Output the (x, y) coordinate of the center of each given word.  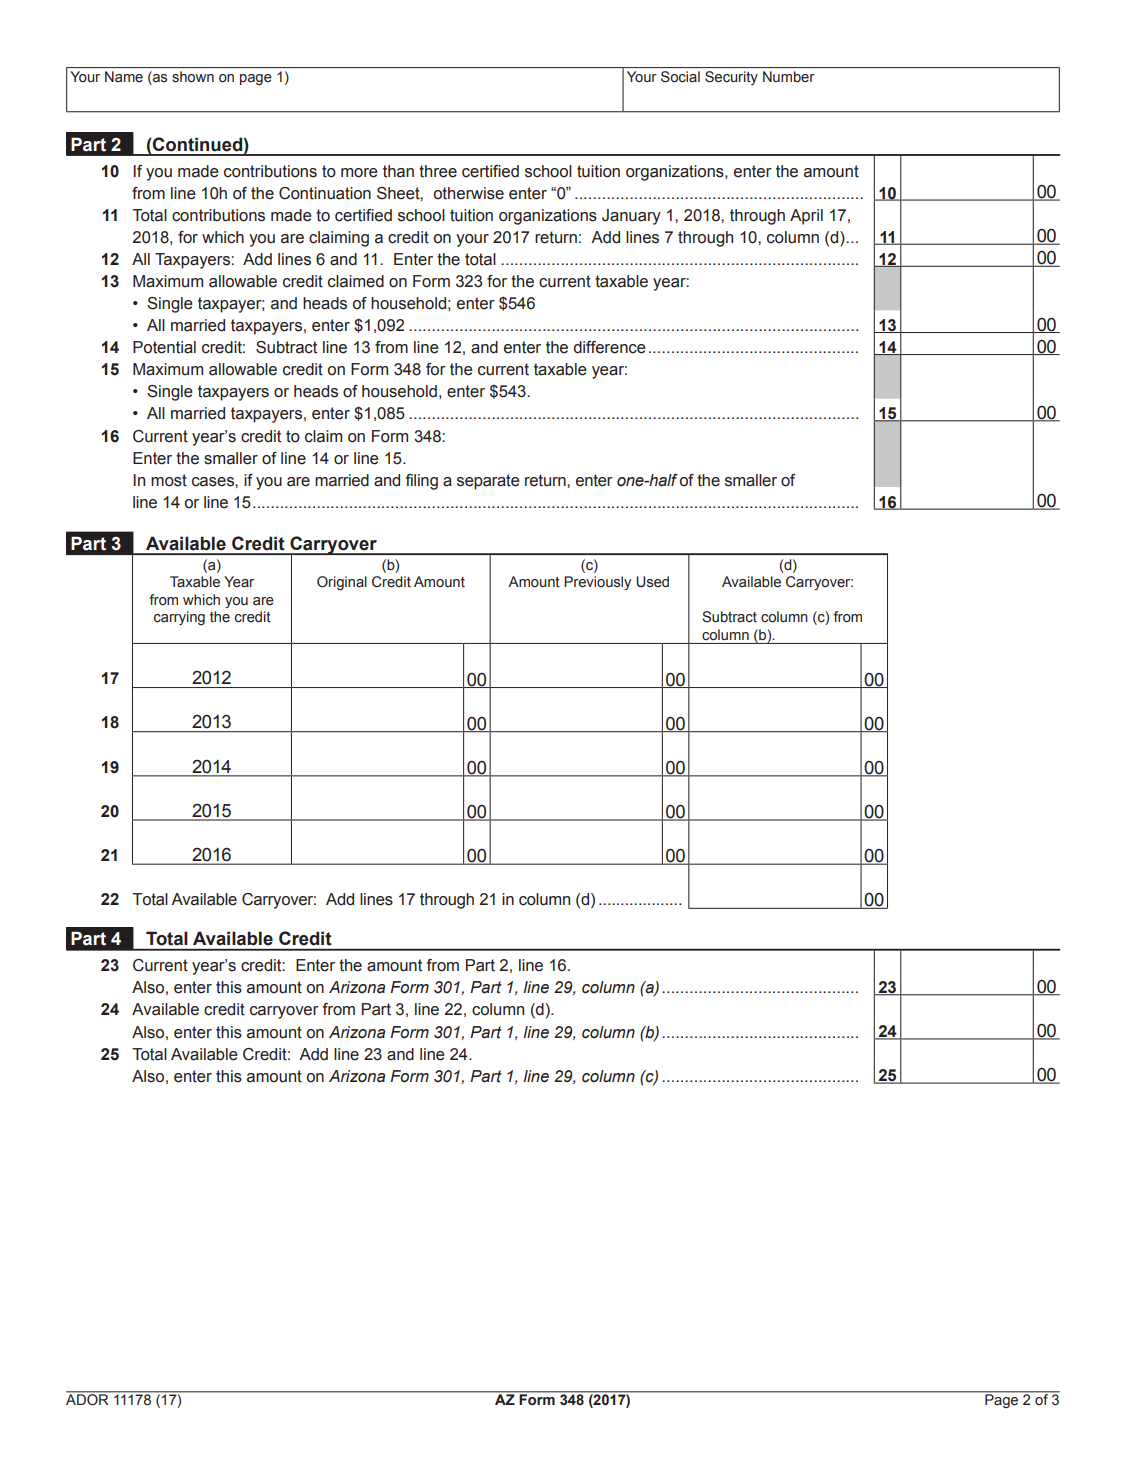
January (631, 217)
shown (193, 76)
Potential (164, 347)
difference (610, 347)
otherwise (469, 193)
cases (214, 482)
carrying (179, 618)
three (438, 171)
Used (652, 582)
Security (731, 78)
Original (342, 583)
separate (488, 482)
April (806, 217)
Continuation (325, 193)
